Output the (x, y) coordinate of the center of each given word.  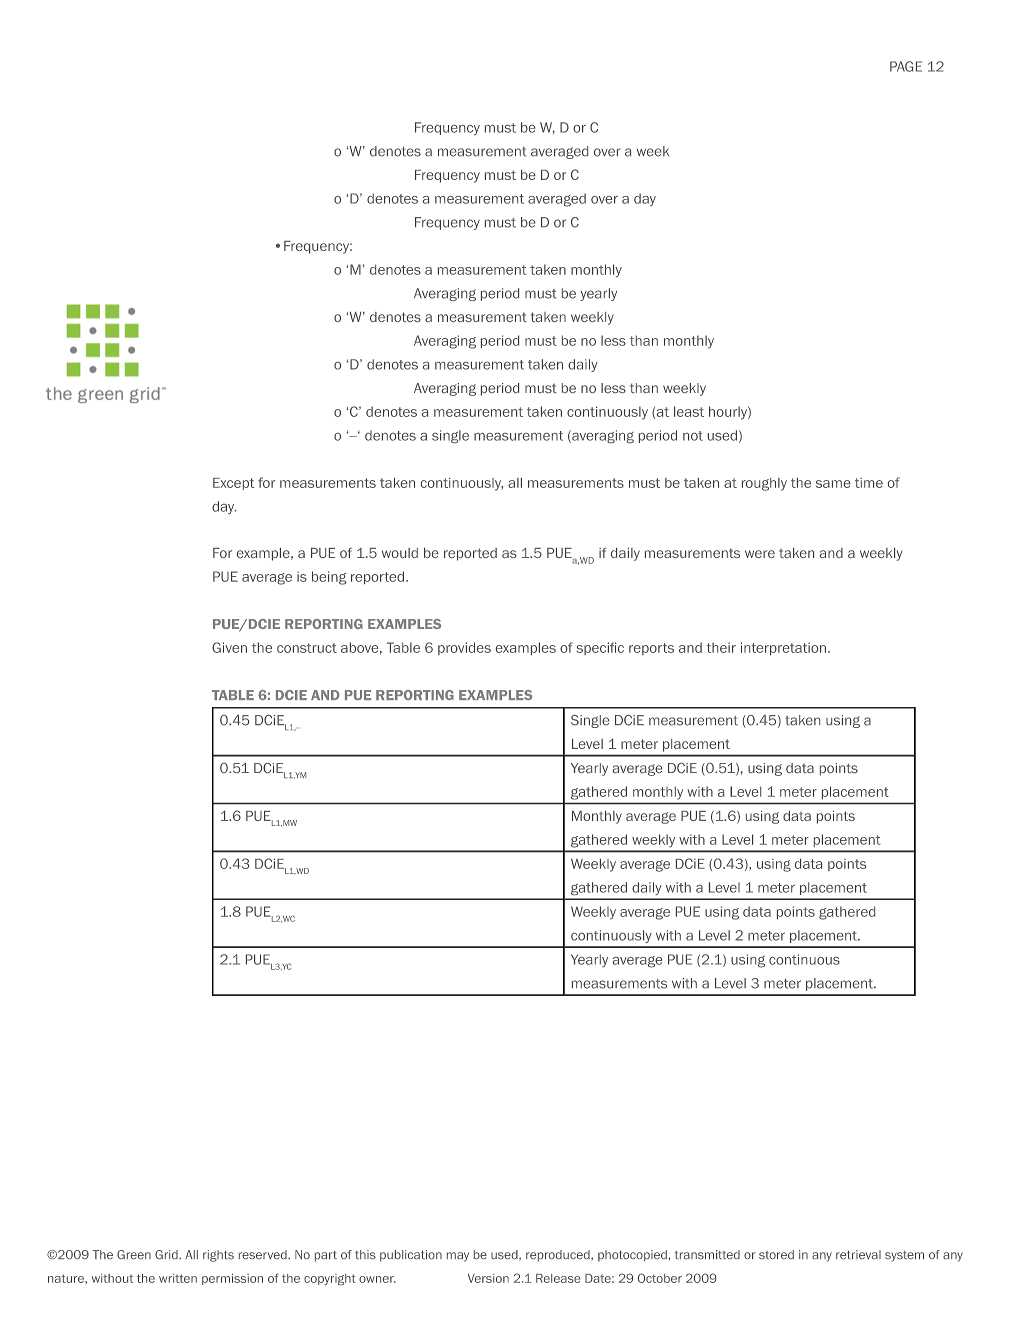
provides (464, 648)
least (689, 411)
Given (229, 647)
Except (233, 484)
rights (218, 1256)
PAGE (906, 66)
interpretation (783, 648)
